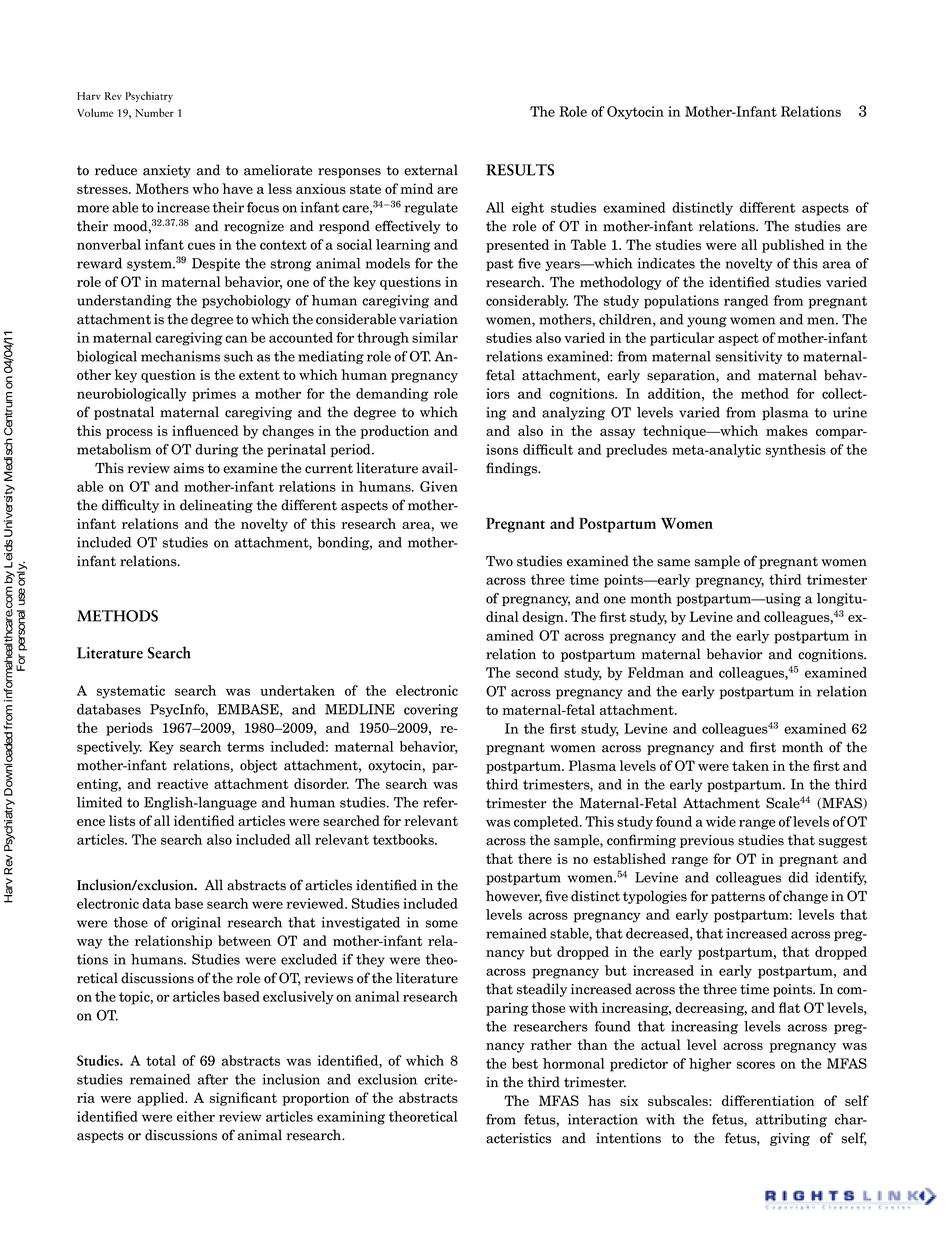 The width and height of the screenshot is (952, 1233). Describe the element at coordinates (167, 171) in the screenshot. I see `anxiety` at that location.
